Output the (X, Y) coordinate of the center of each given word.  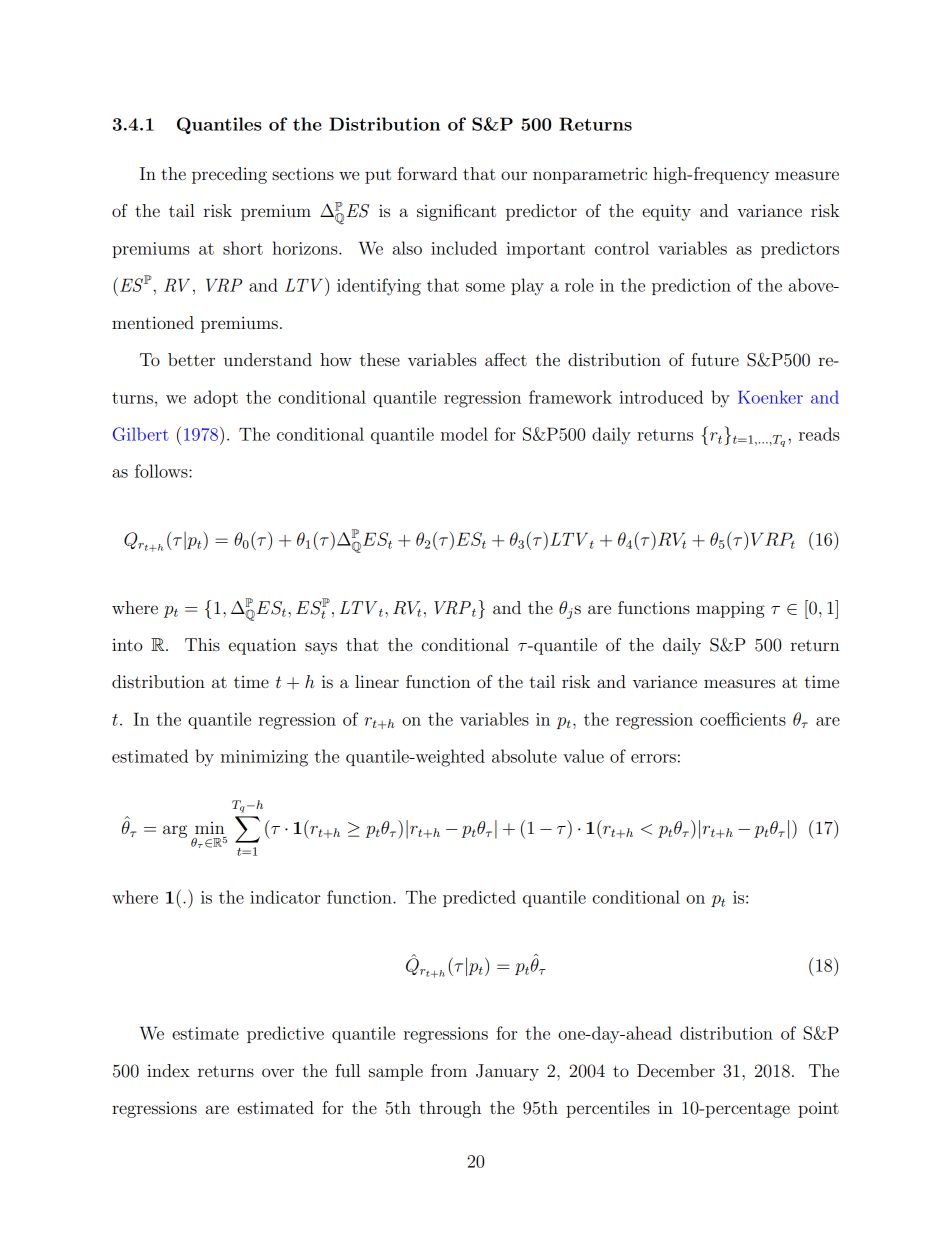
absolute (524, 756)
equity (666, 212)
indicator (285, 897)
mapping (730, 609)
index (168, 1070)
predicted (479, 898)
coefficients (743, 719)
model (464, 434)
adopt (216, 398)
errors (653, 758)
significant (456, 212)
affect (506, 359)
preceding (229, 175)
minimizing (264, 758)
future (715, 359)
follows (162, 471)
